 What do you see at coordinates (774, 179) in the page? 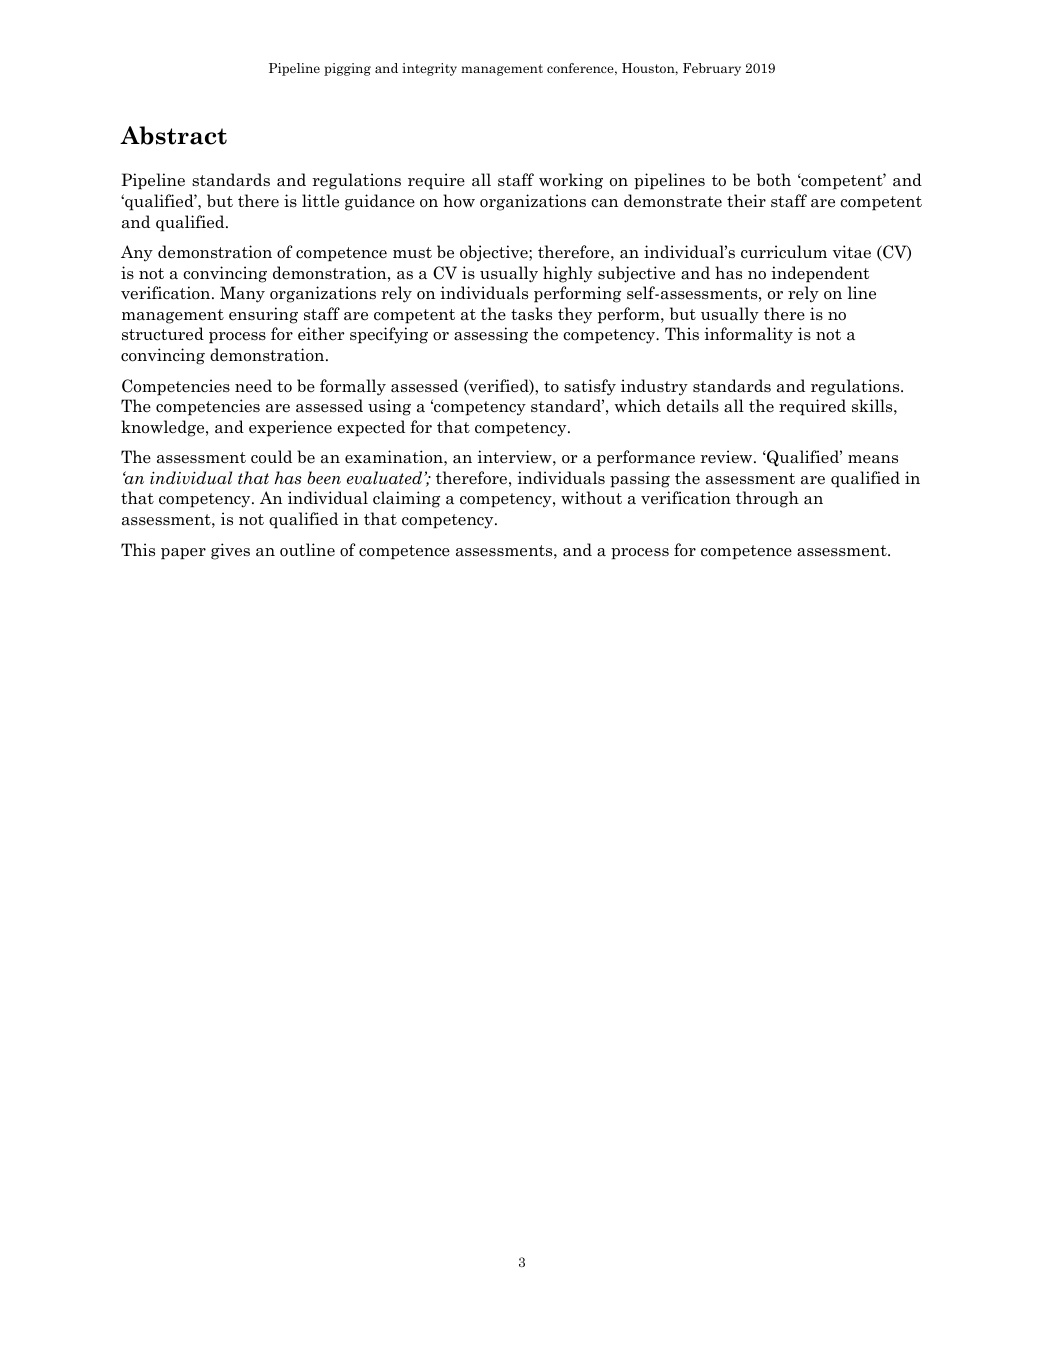
I see `both` at bounding box center [774, 179].
